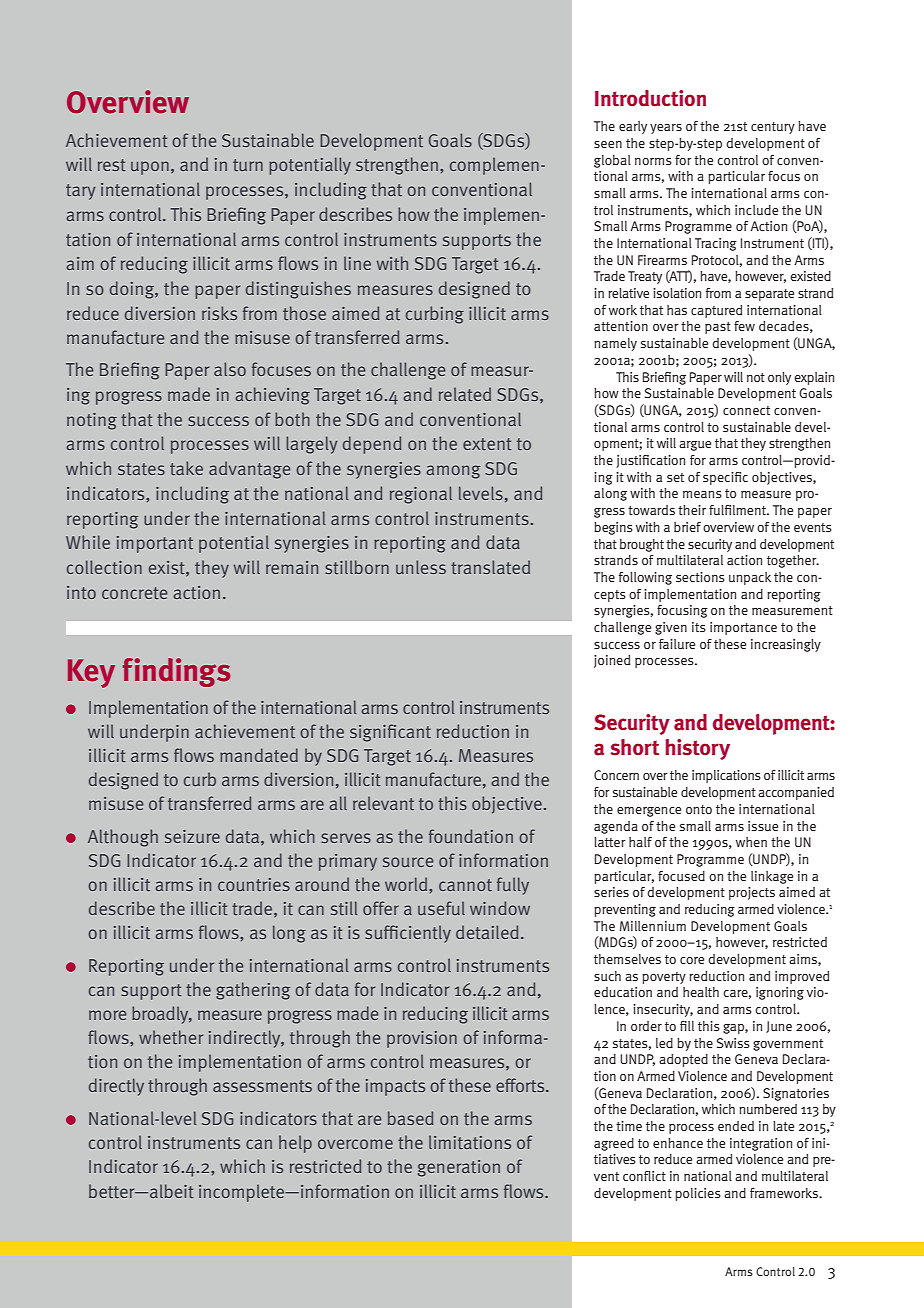  I want to click on source, so click(408, 862).
